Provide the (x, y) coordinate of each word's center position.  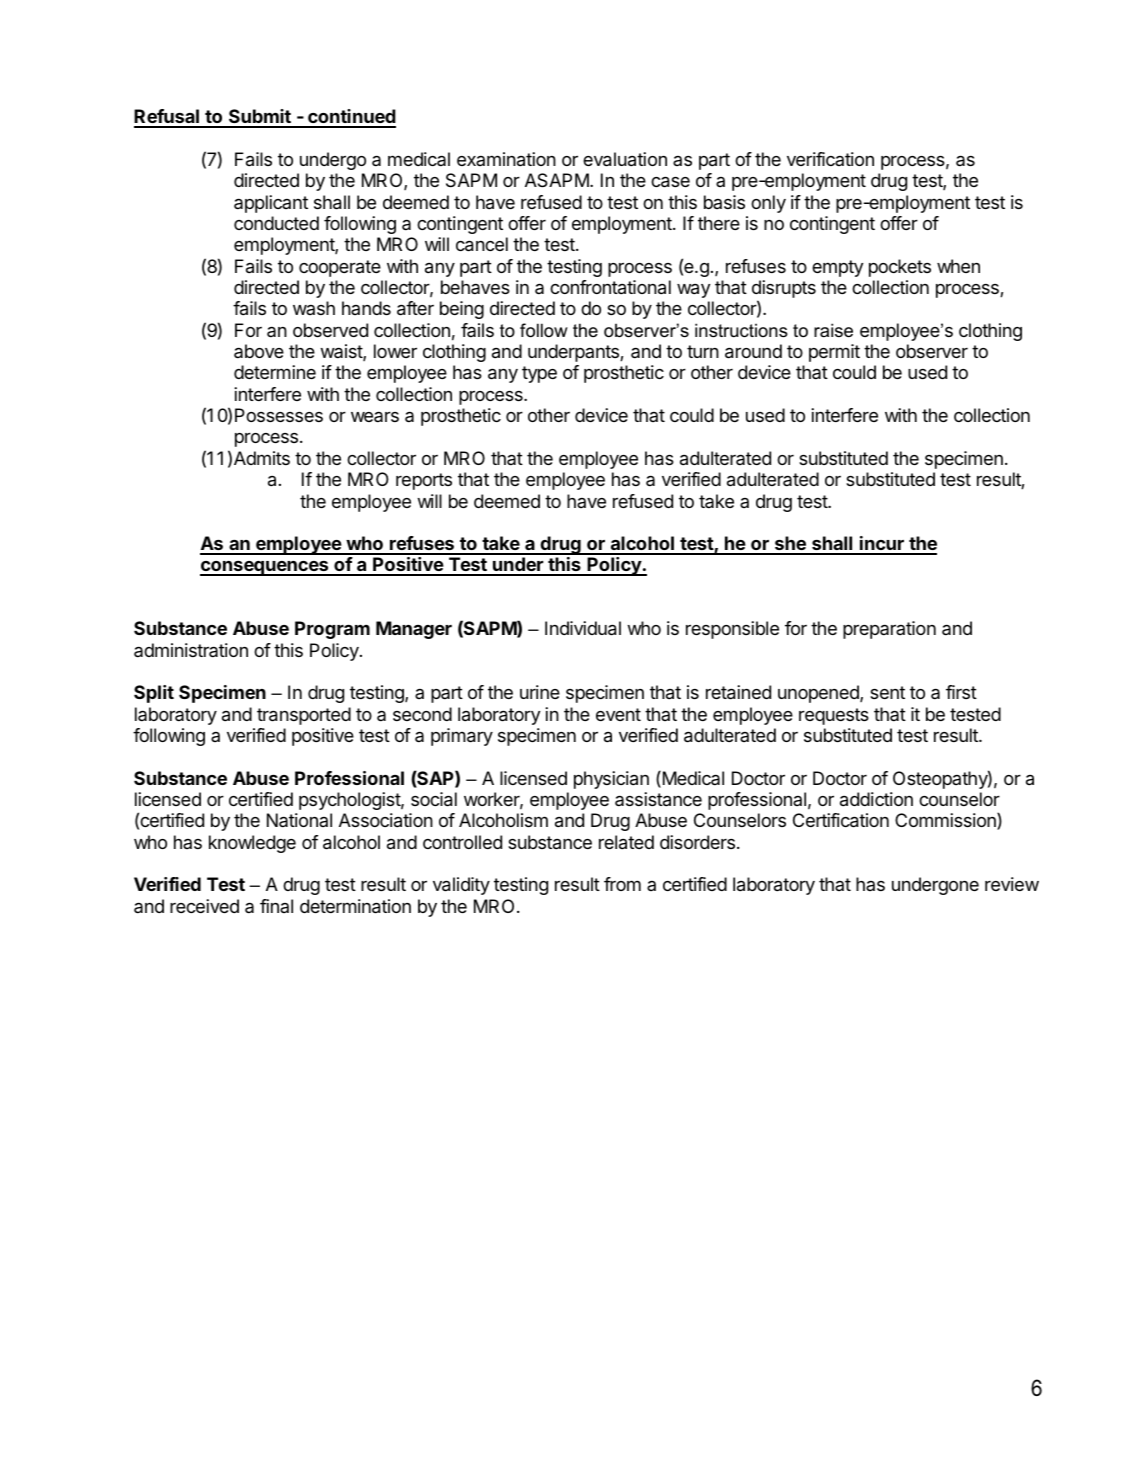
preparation (889, 630)
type (539, 374)
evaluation (625, 159)
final (276, 906)
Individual (583, 628)
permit (834, 353)
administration (191, 650)
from (622, 884)
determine (275, 372)
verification (830, 159)
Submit (260, 118)
